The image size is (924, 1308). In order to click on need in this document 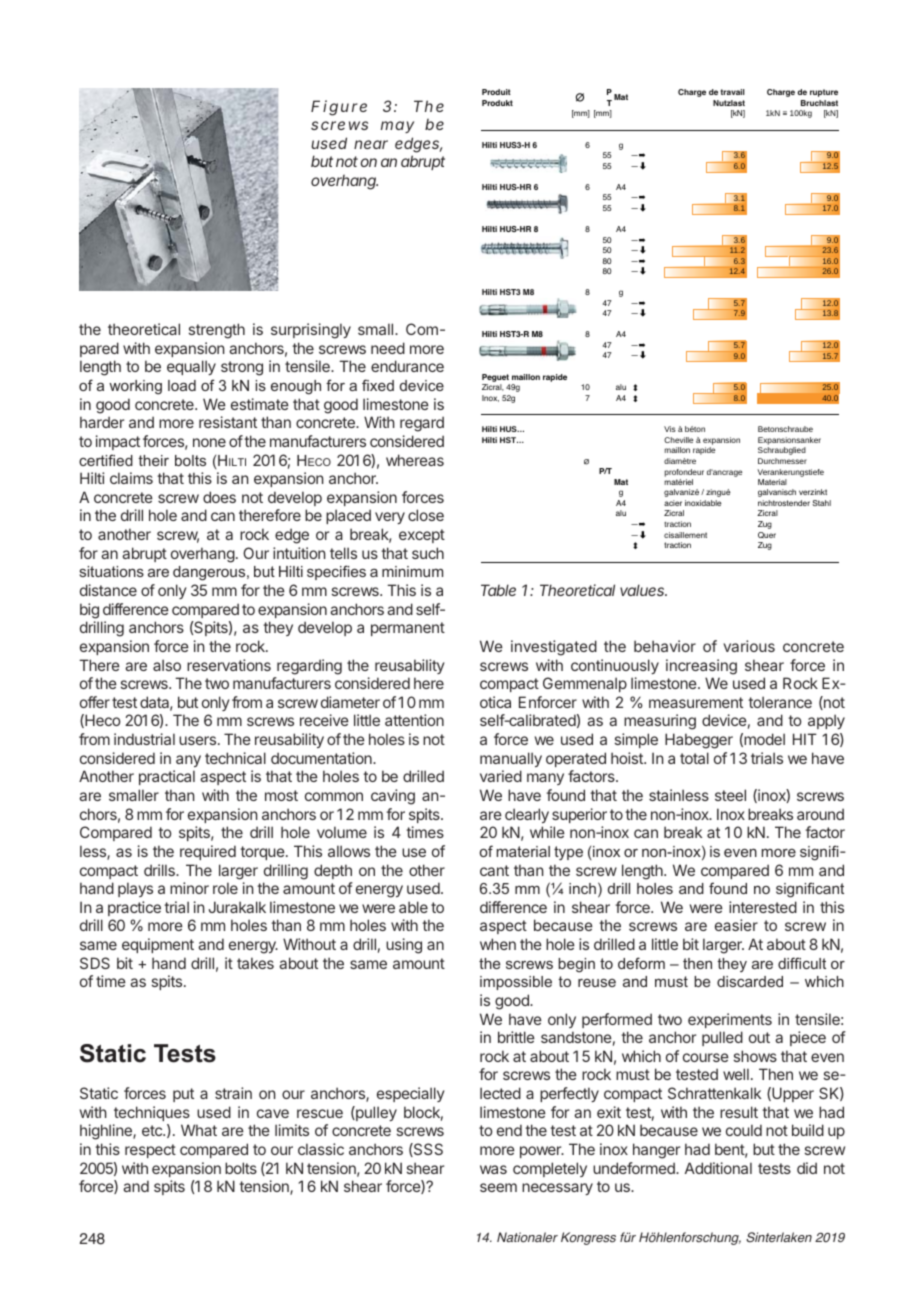, I will do `click(388, 348)`.
